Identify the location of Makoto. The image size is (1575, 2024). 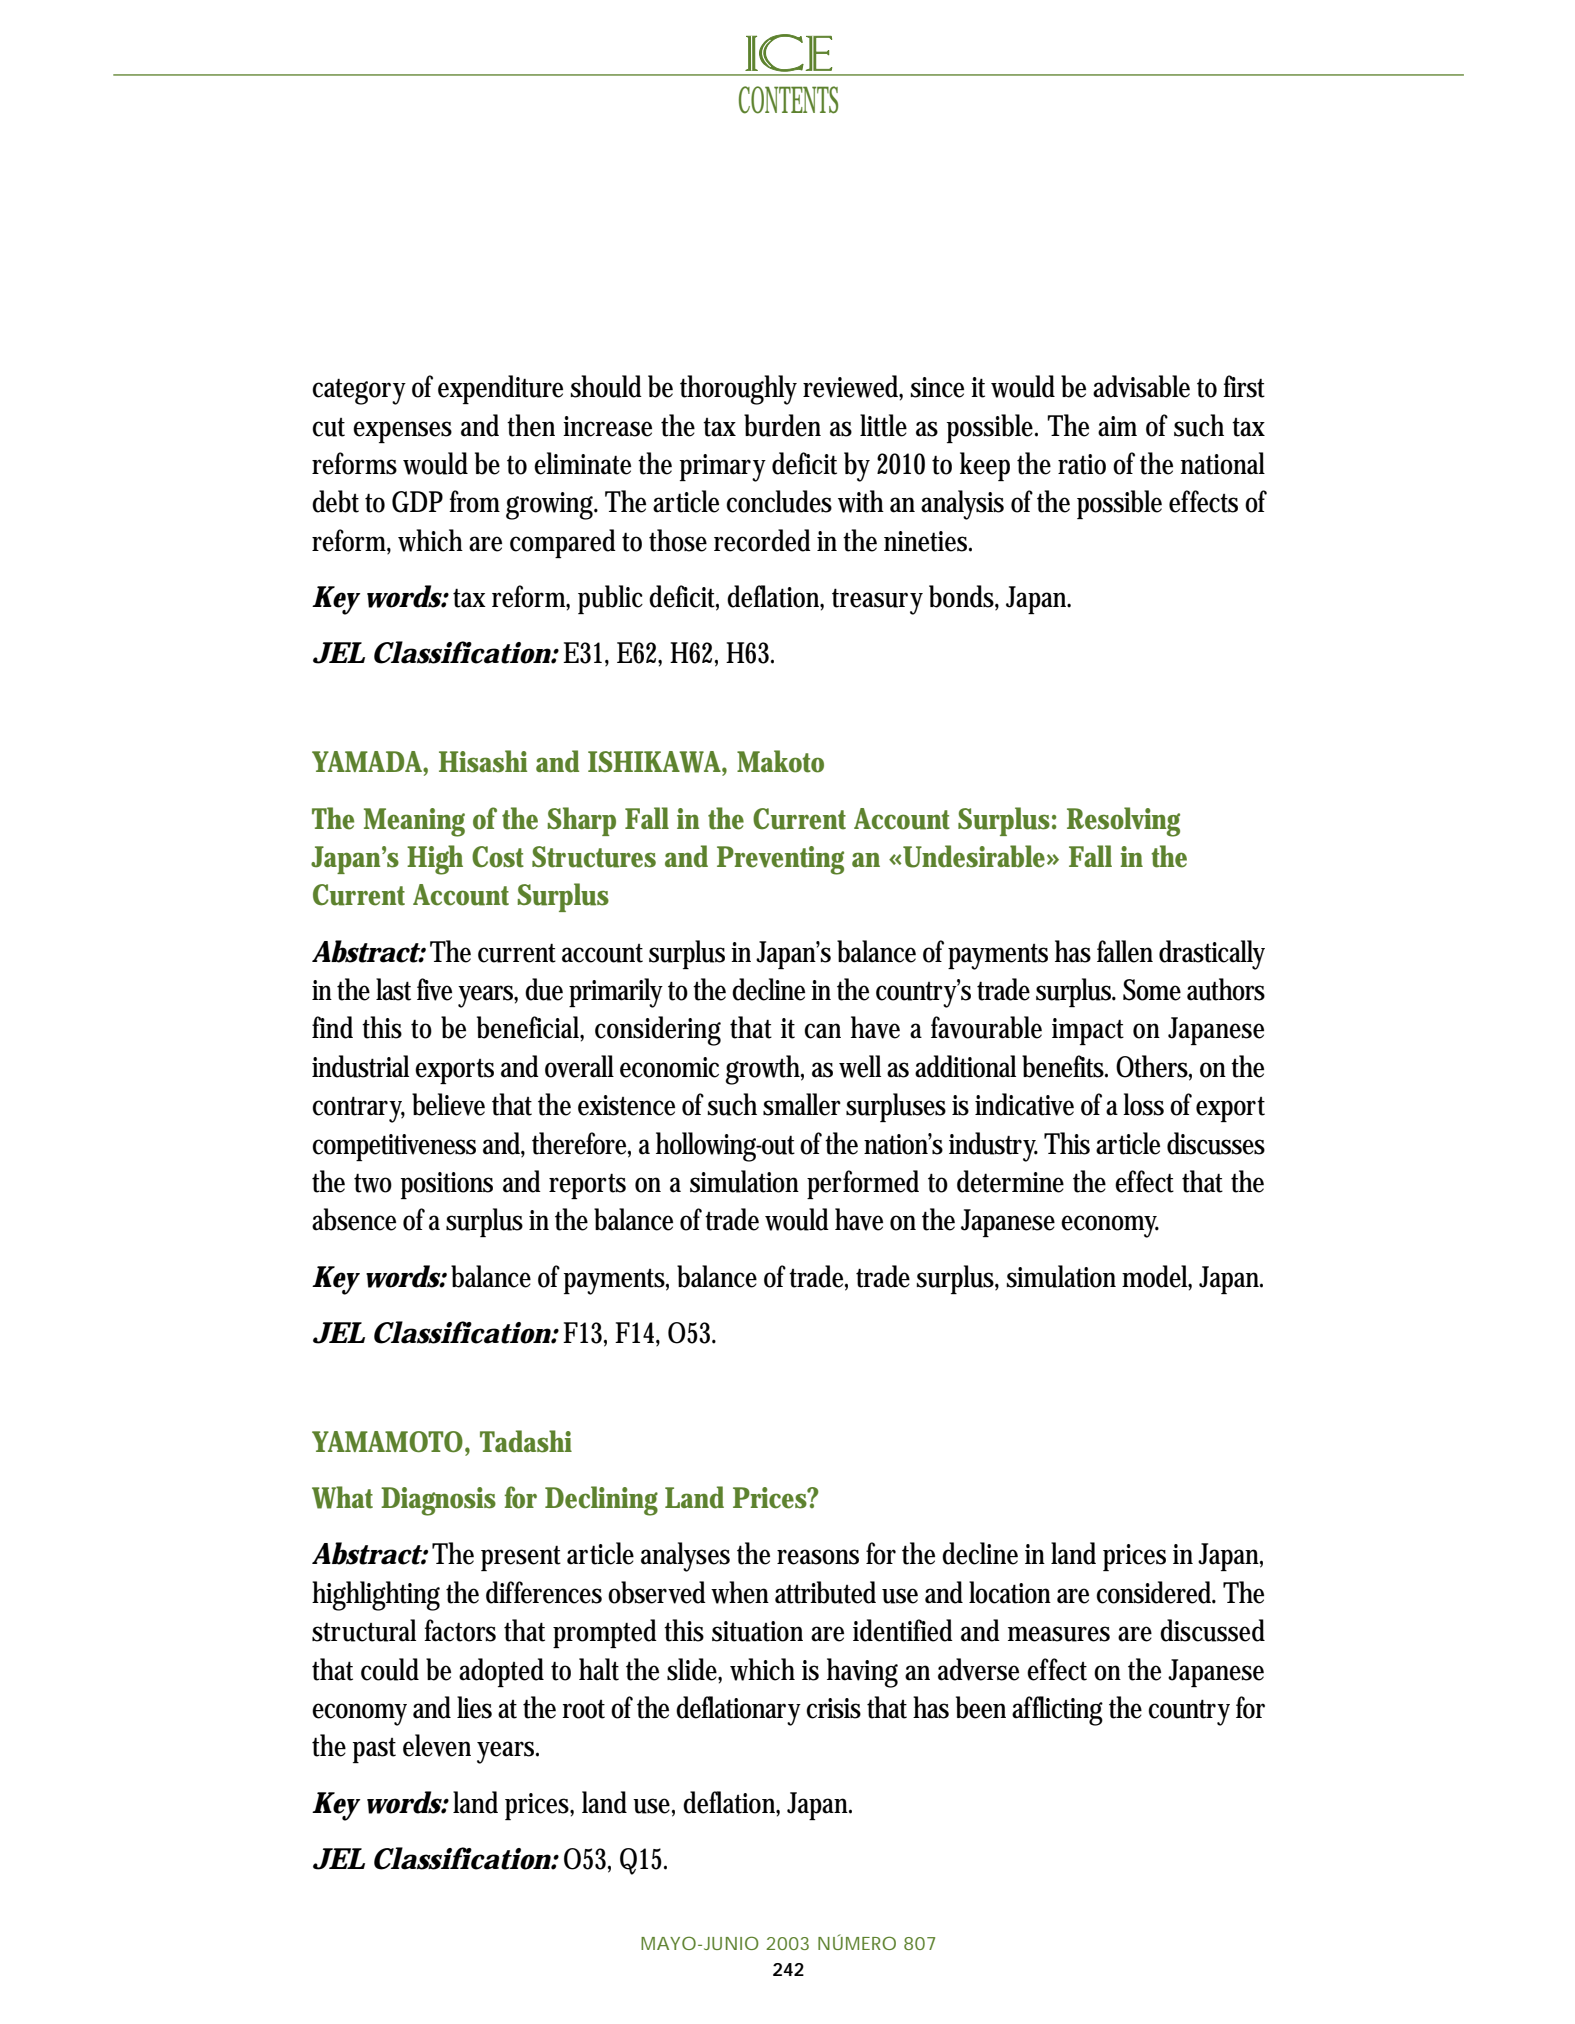
(780, 761).
